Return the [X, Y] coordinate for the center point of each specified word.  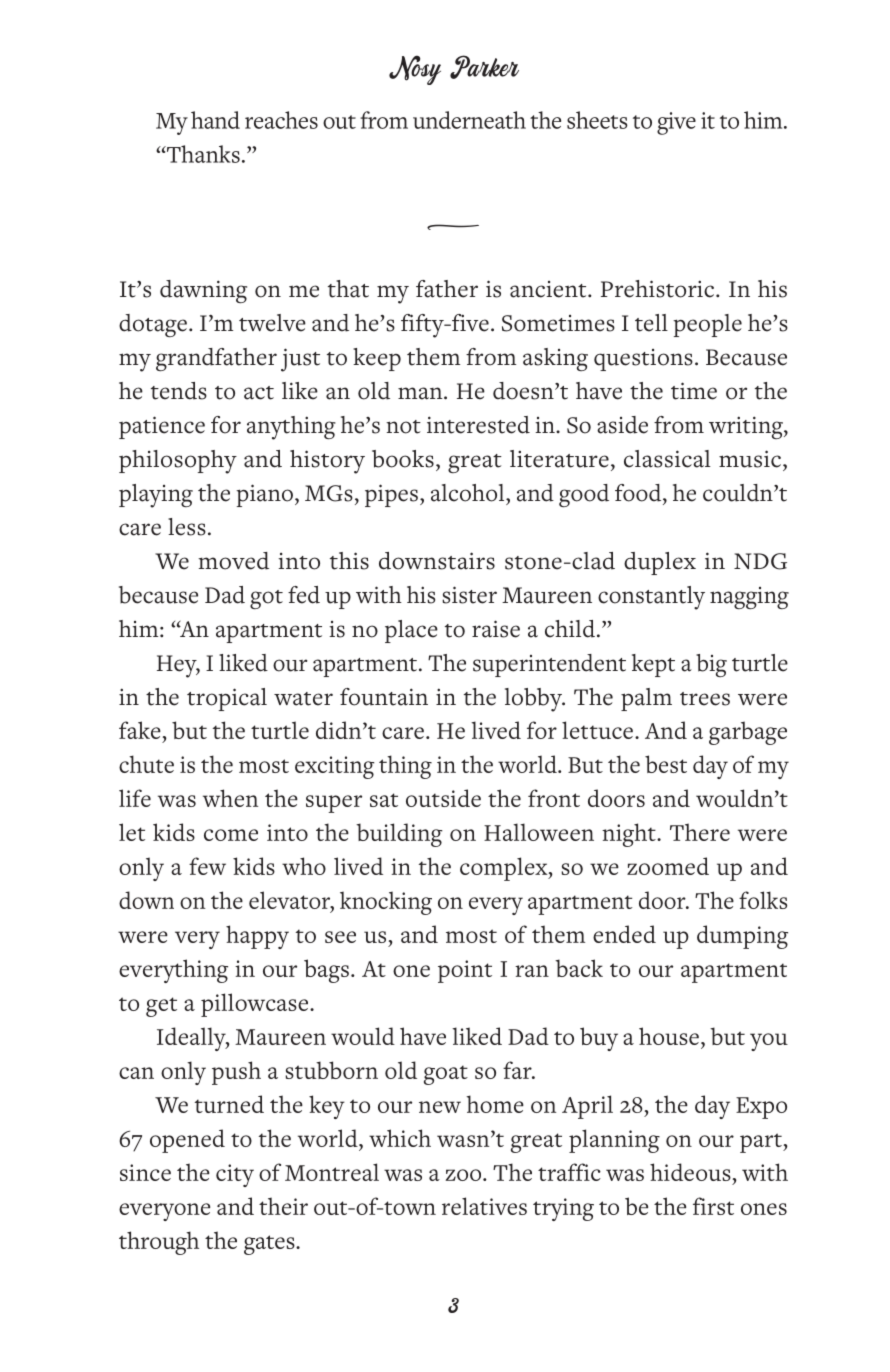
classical [667, 459]
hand [215, 120]
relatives [484, 1206]
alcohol [469, 493]
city [235, 1175]
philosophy [178, 462]
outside [443, 798]
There [700, 832]
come [231, 835]
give [676, 123]
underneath [469, 120]
